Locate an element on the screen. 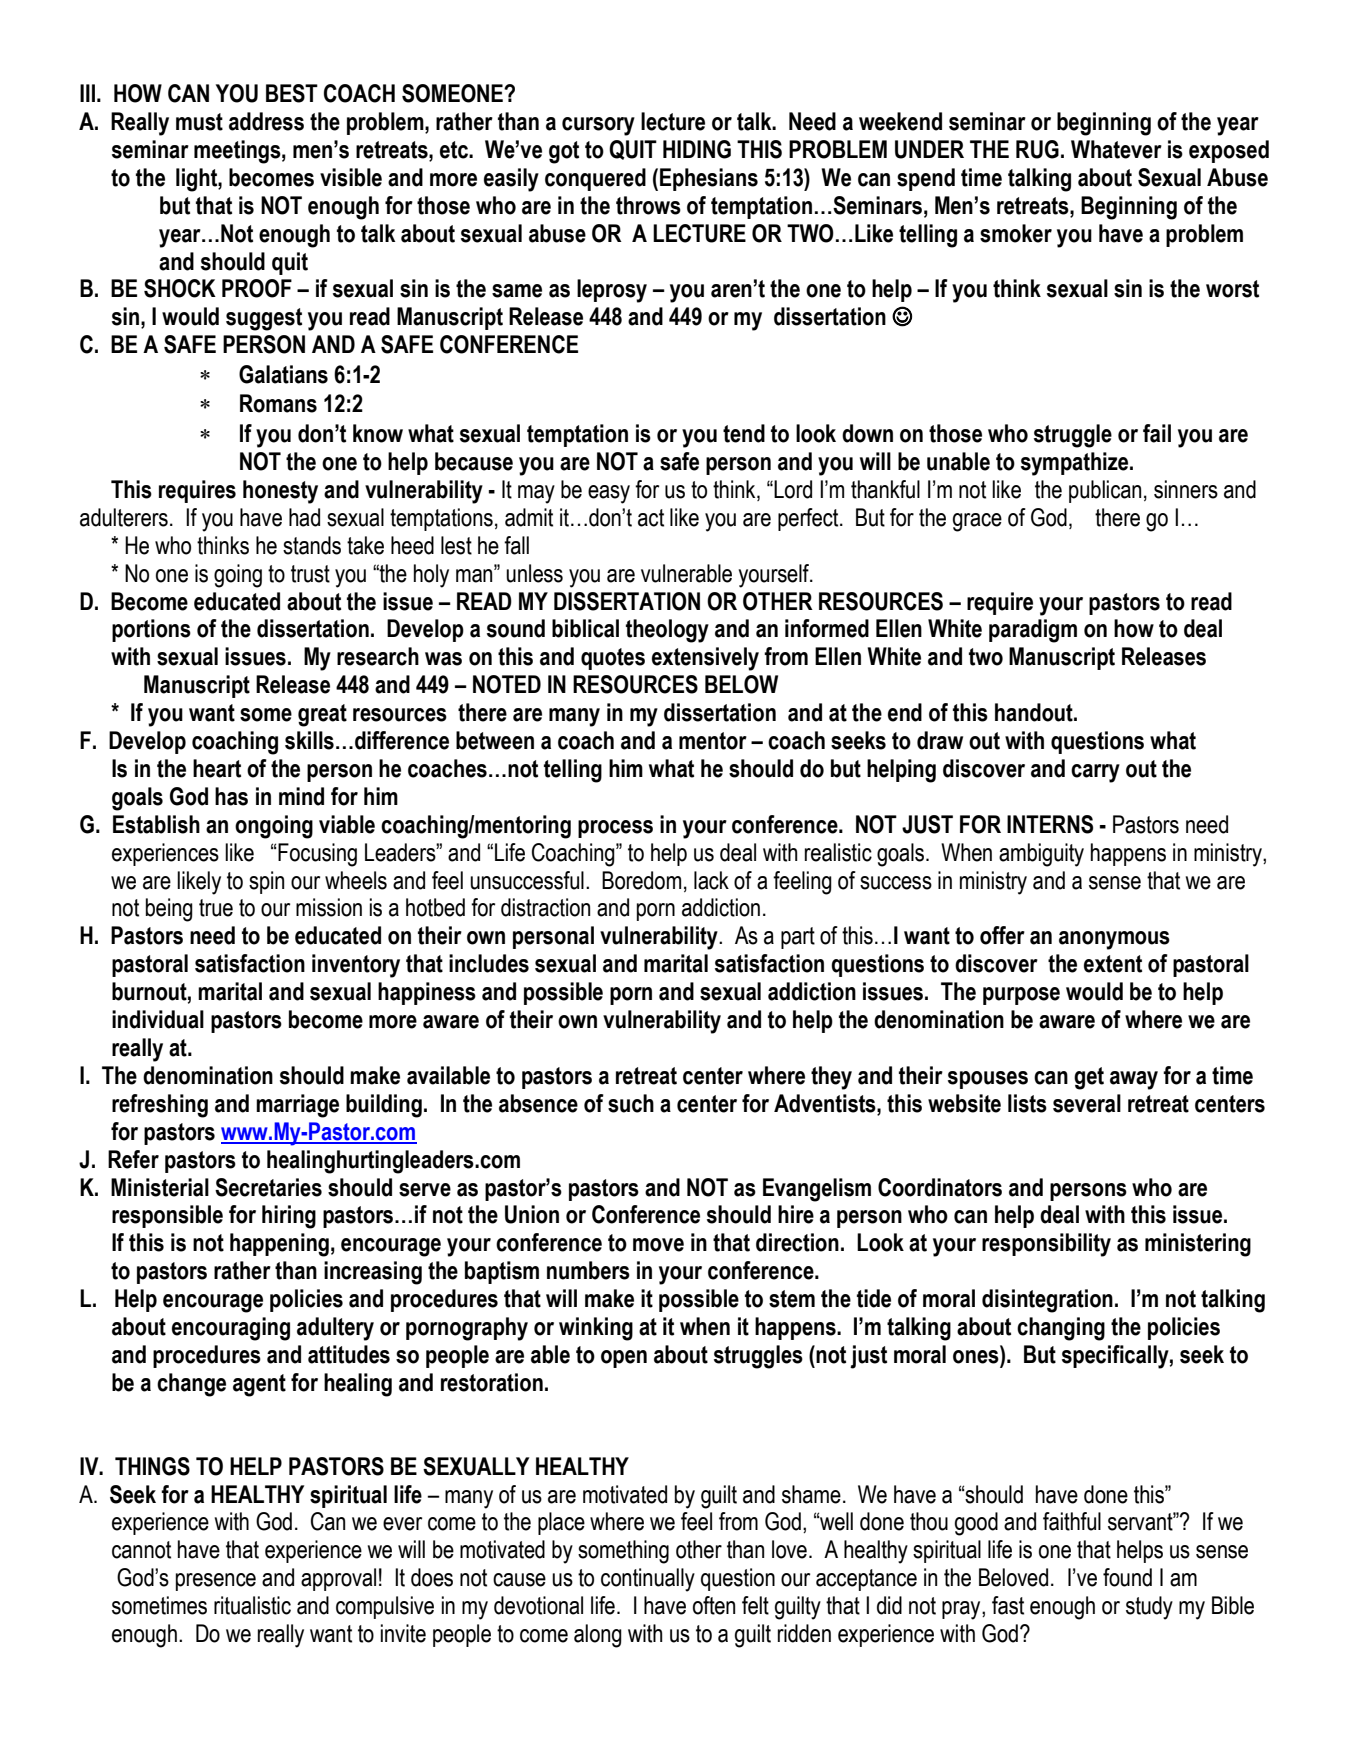  must is located at coordinates (199, 122).
